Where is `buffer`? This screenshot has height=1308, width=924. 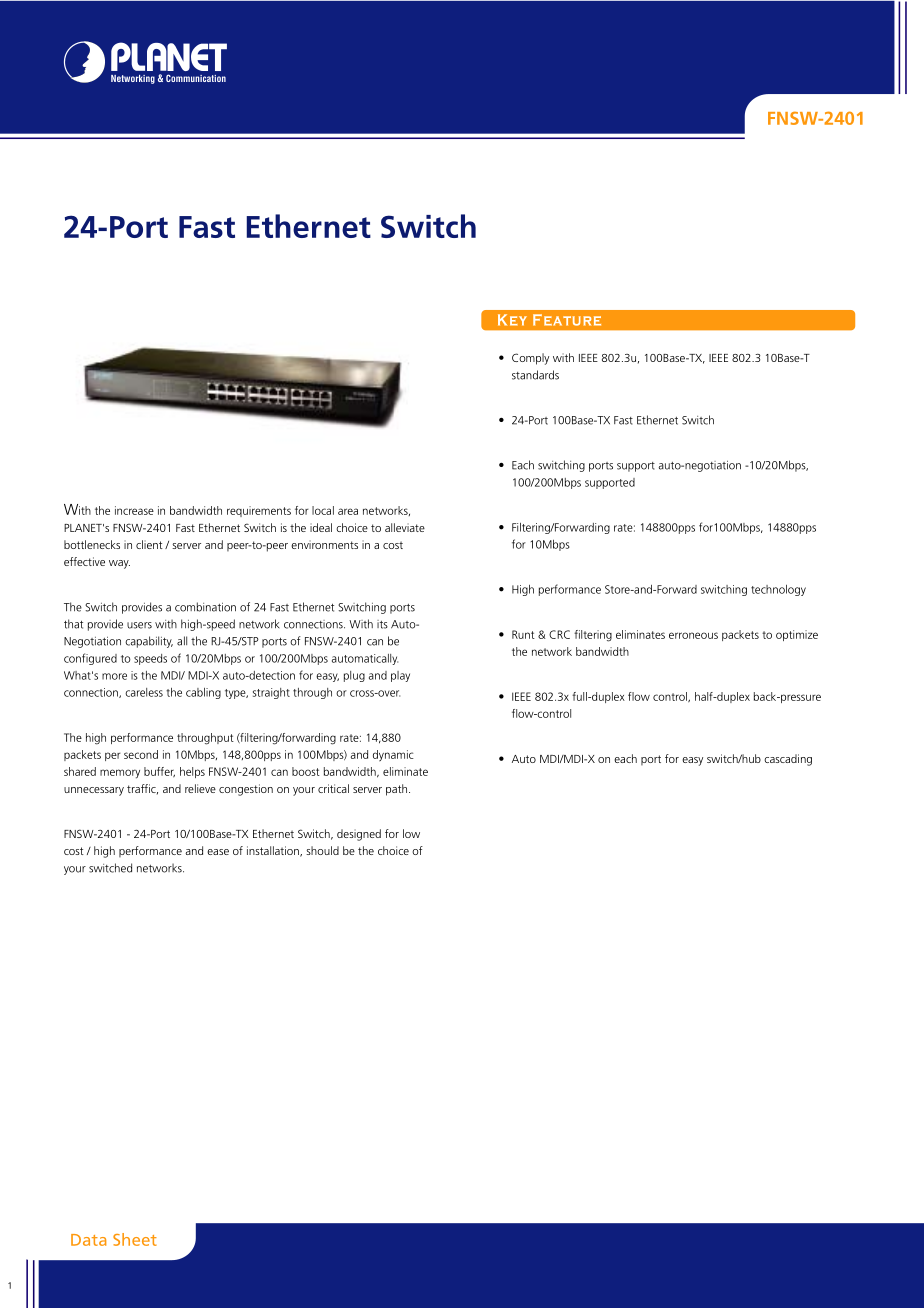 buffer is located at coordinates (159, 772).
